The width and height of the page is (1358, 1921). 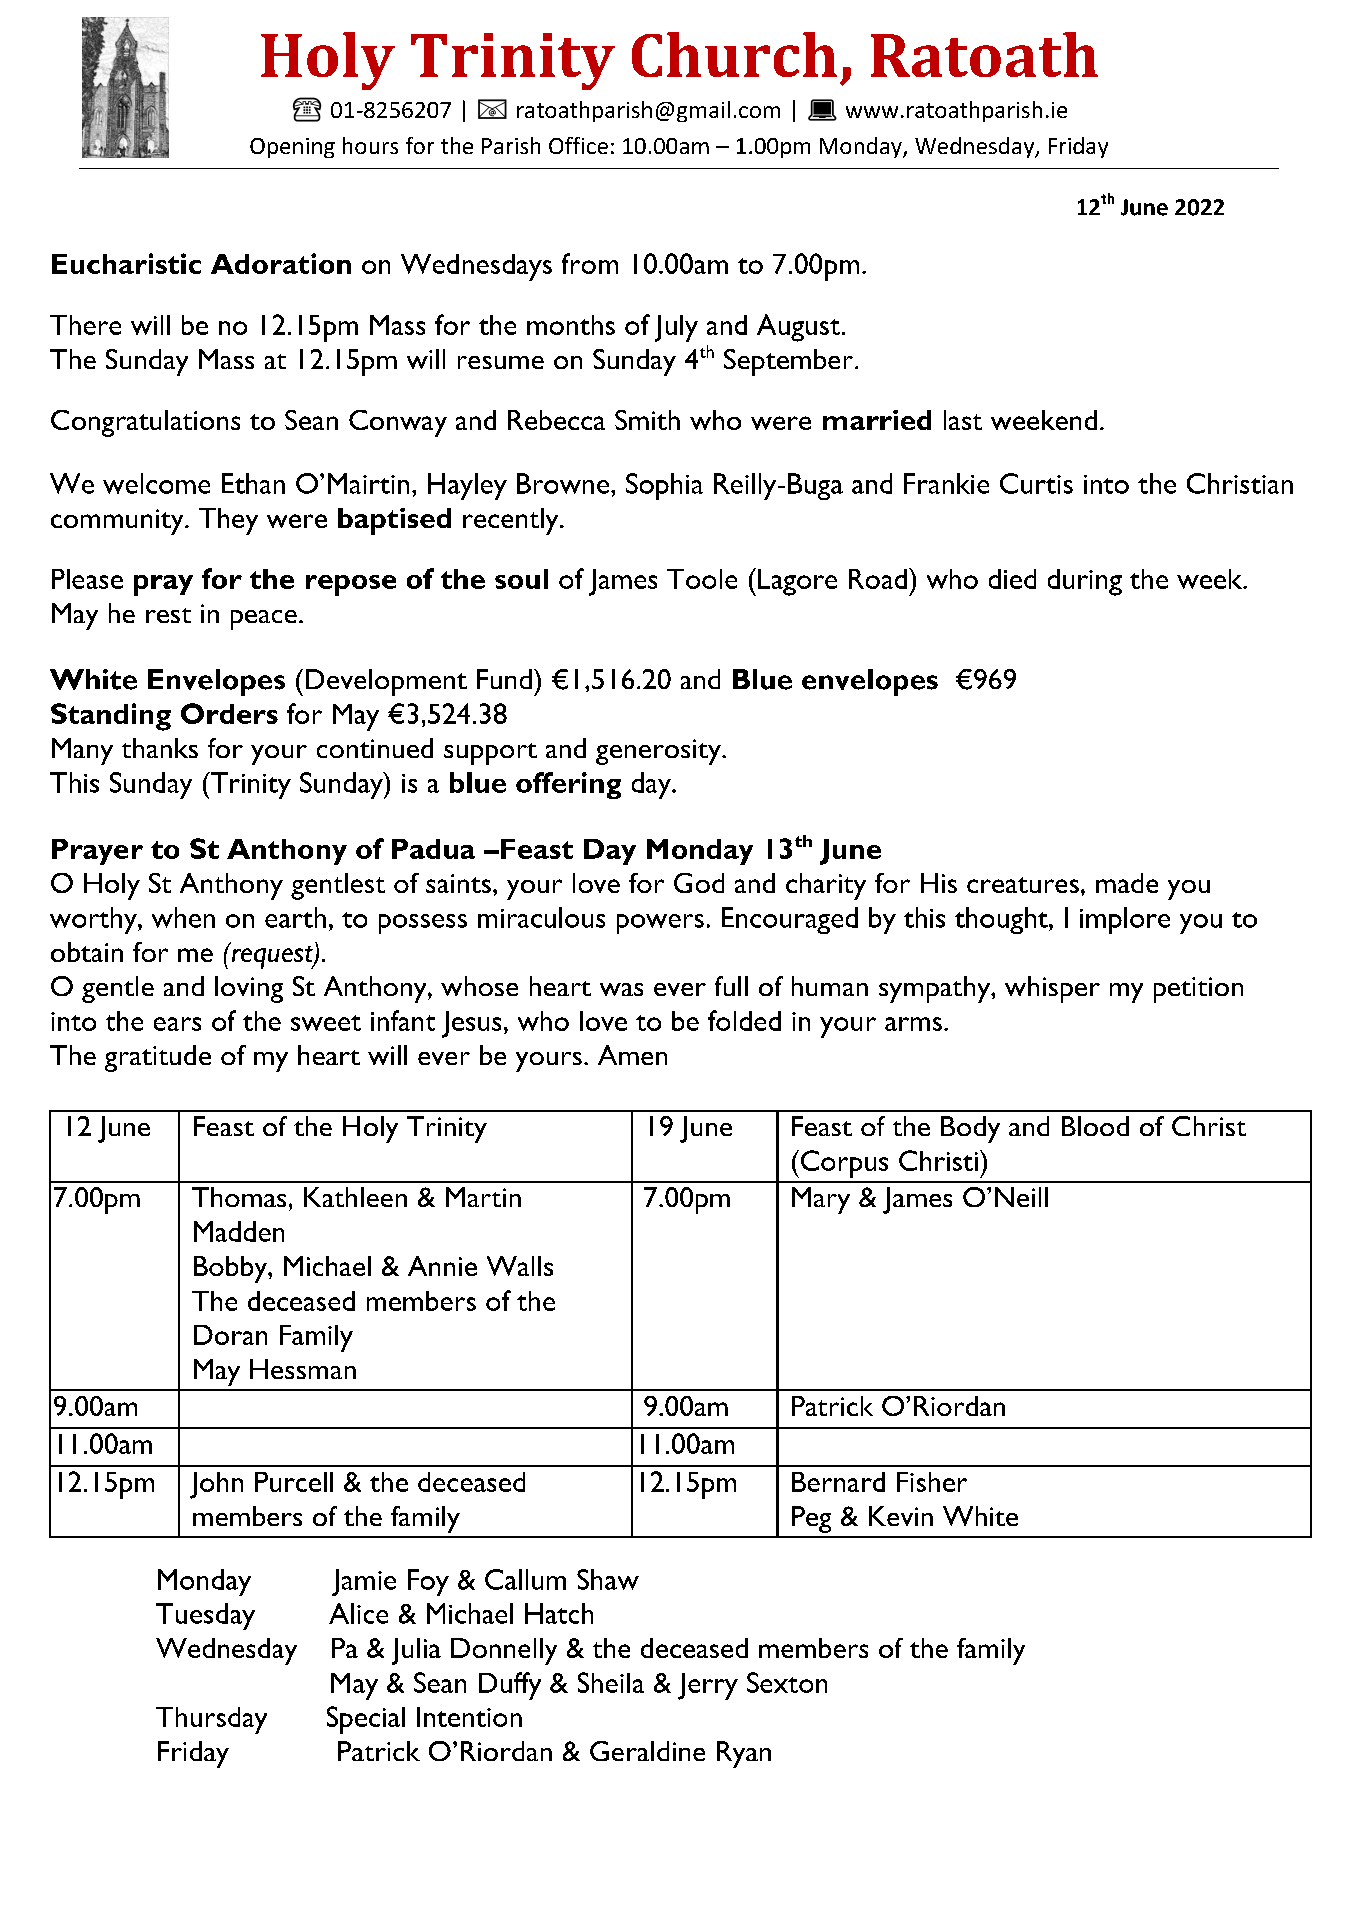 I want to click on Opening, so click(x=292, y=148).
